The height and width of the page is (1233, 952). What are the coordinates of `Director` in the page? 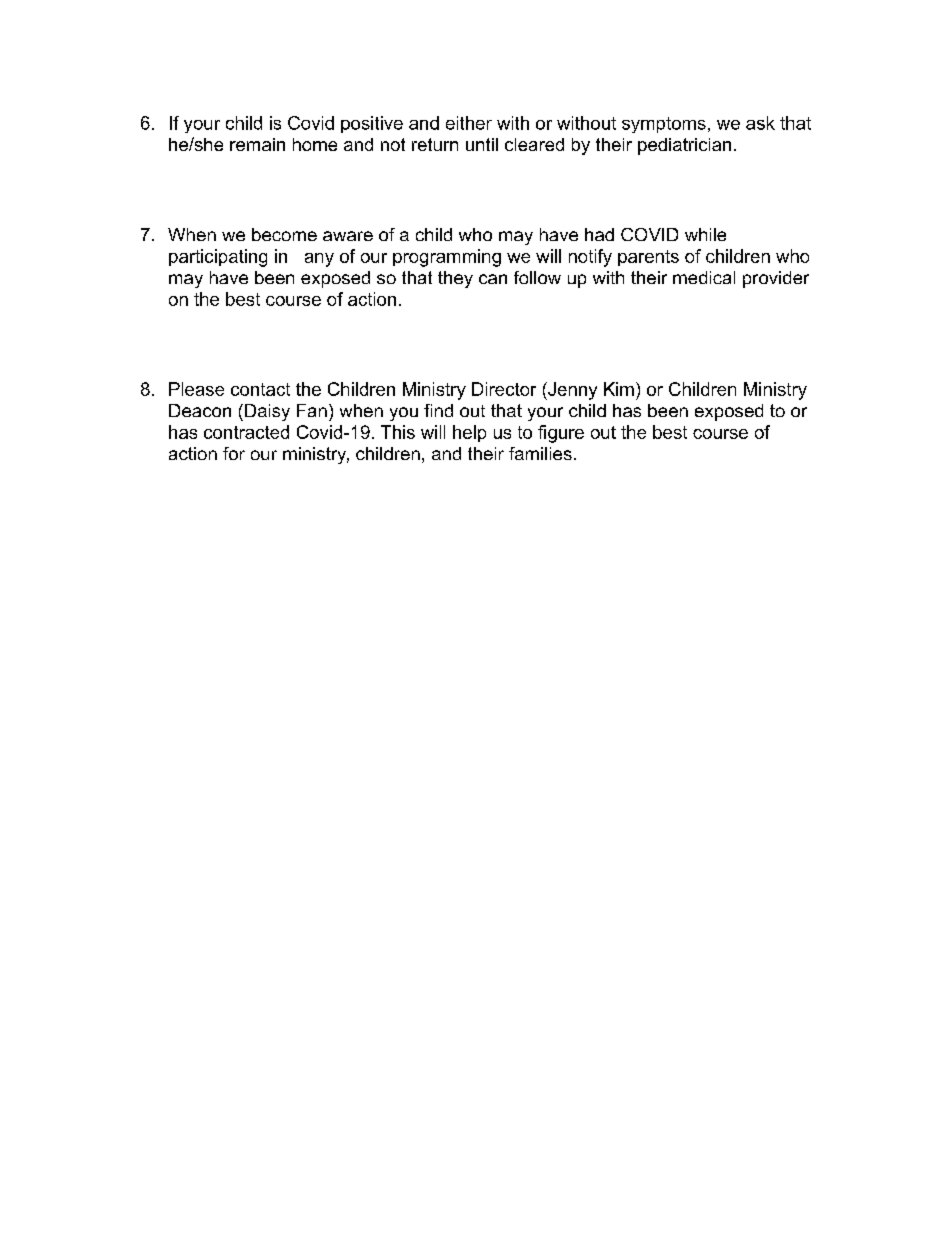 It's located at (504, 389).
